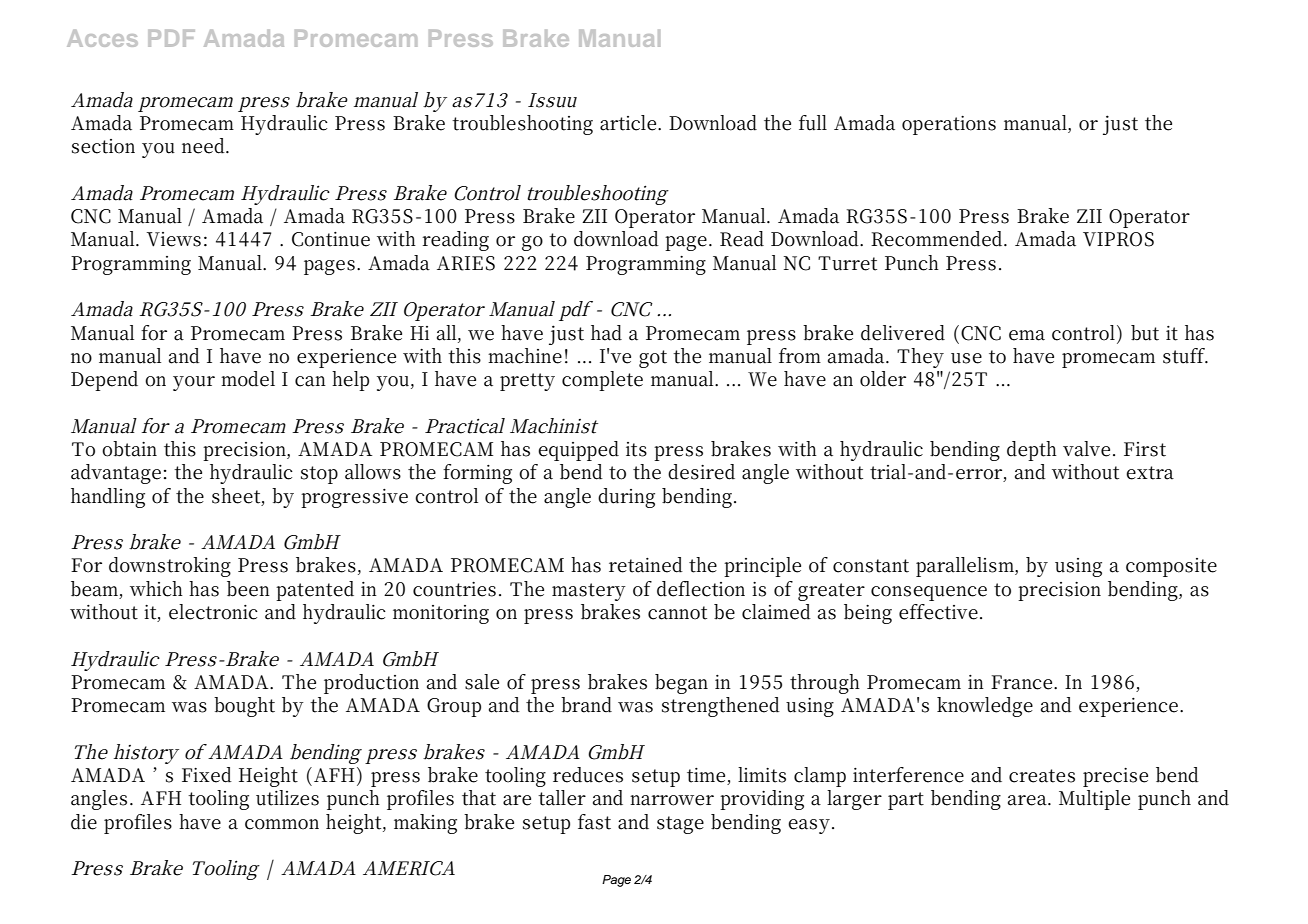 The image size is (1308, 924). What do you see at coordinates (1032, 451) in the page?
I see `depth` at bounding box center [1032, 451].
